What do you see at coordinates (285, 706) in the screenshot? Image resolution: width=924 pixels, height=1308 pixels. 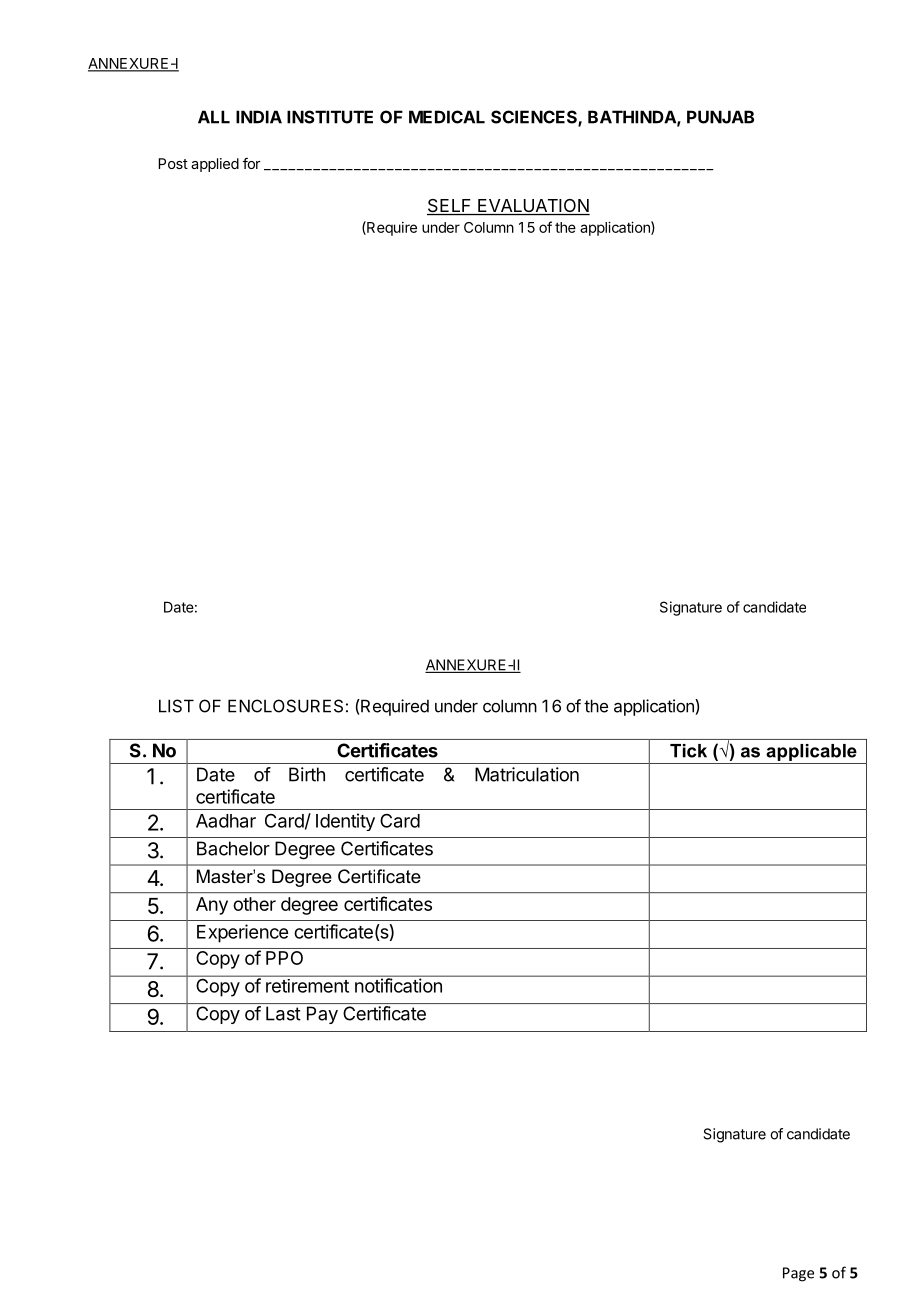 I see `ENCLOSURES` at bounding box center [285, 706].
